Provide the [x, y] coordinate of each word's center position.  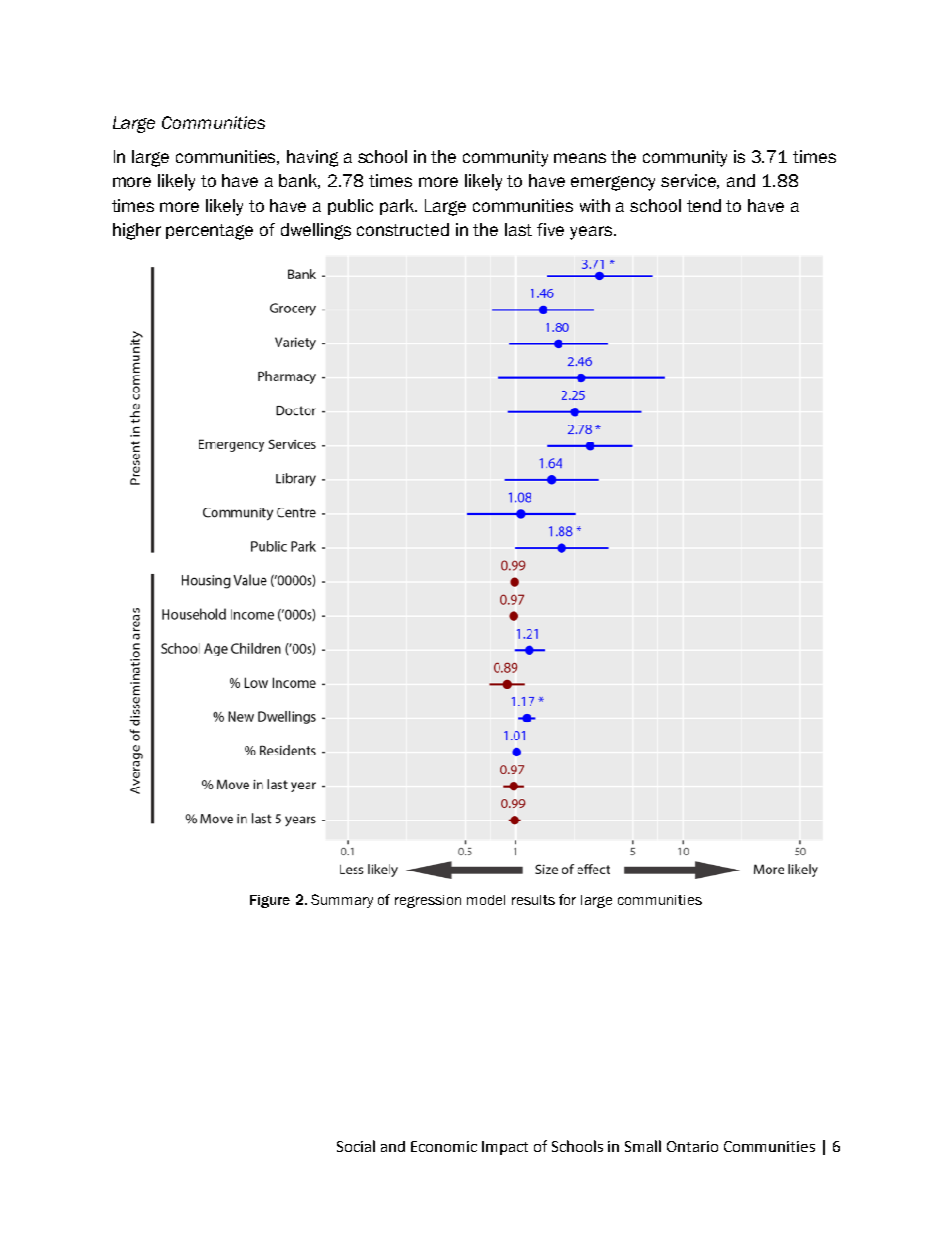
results [533, 900]
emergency [613, 183]
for [567, 899]
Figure [270, 901]
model [486, 900]
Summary [342, 901]
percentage [209, 232]
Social [356, 1146]
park [398, 207]
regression [428, 901]
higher [137, 231]
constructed [403, 229]
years [592, 233]
